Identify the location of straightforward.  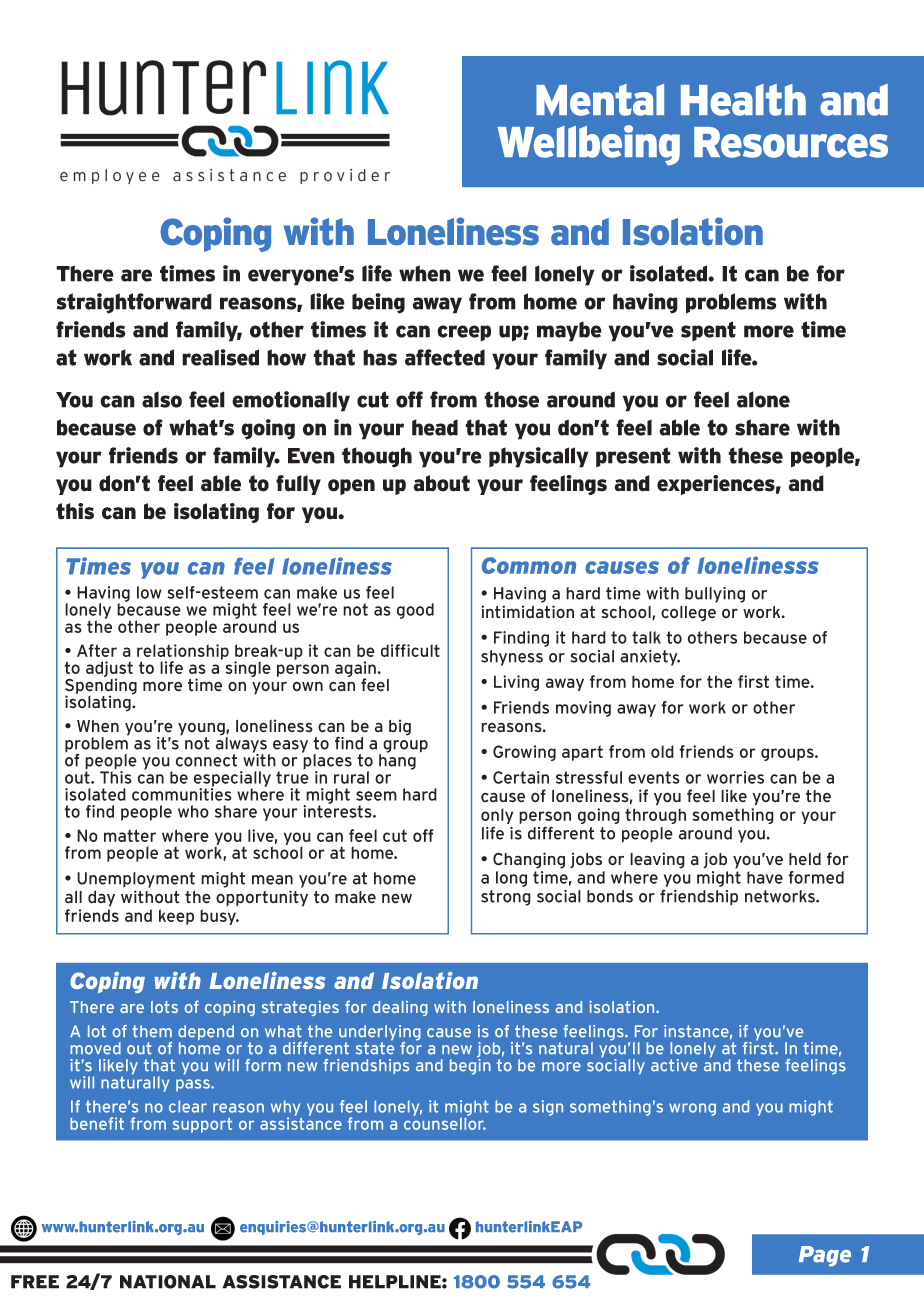
(134, 303).
